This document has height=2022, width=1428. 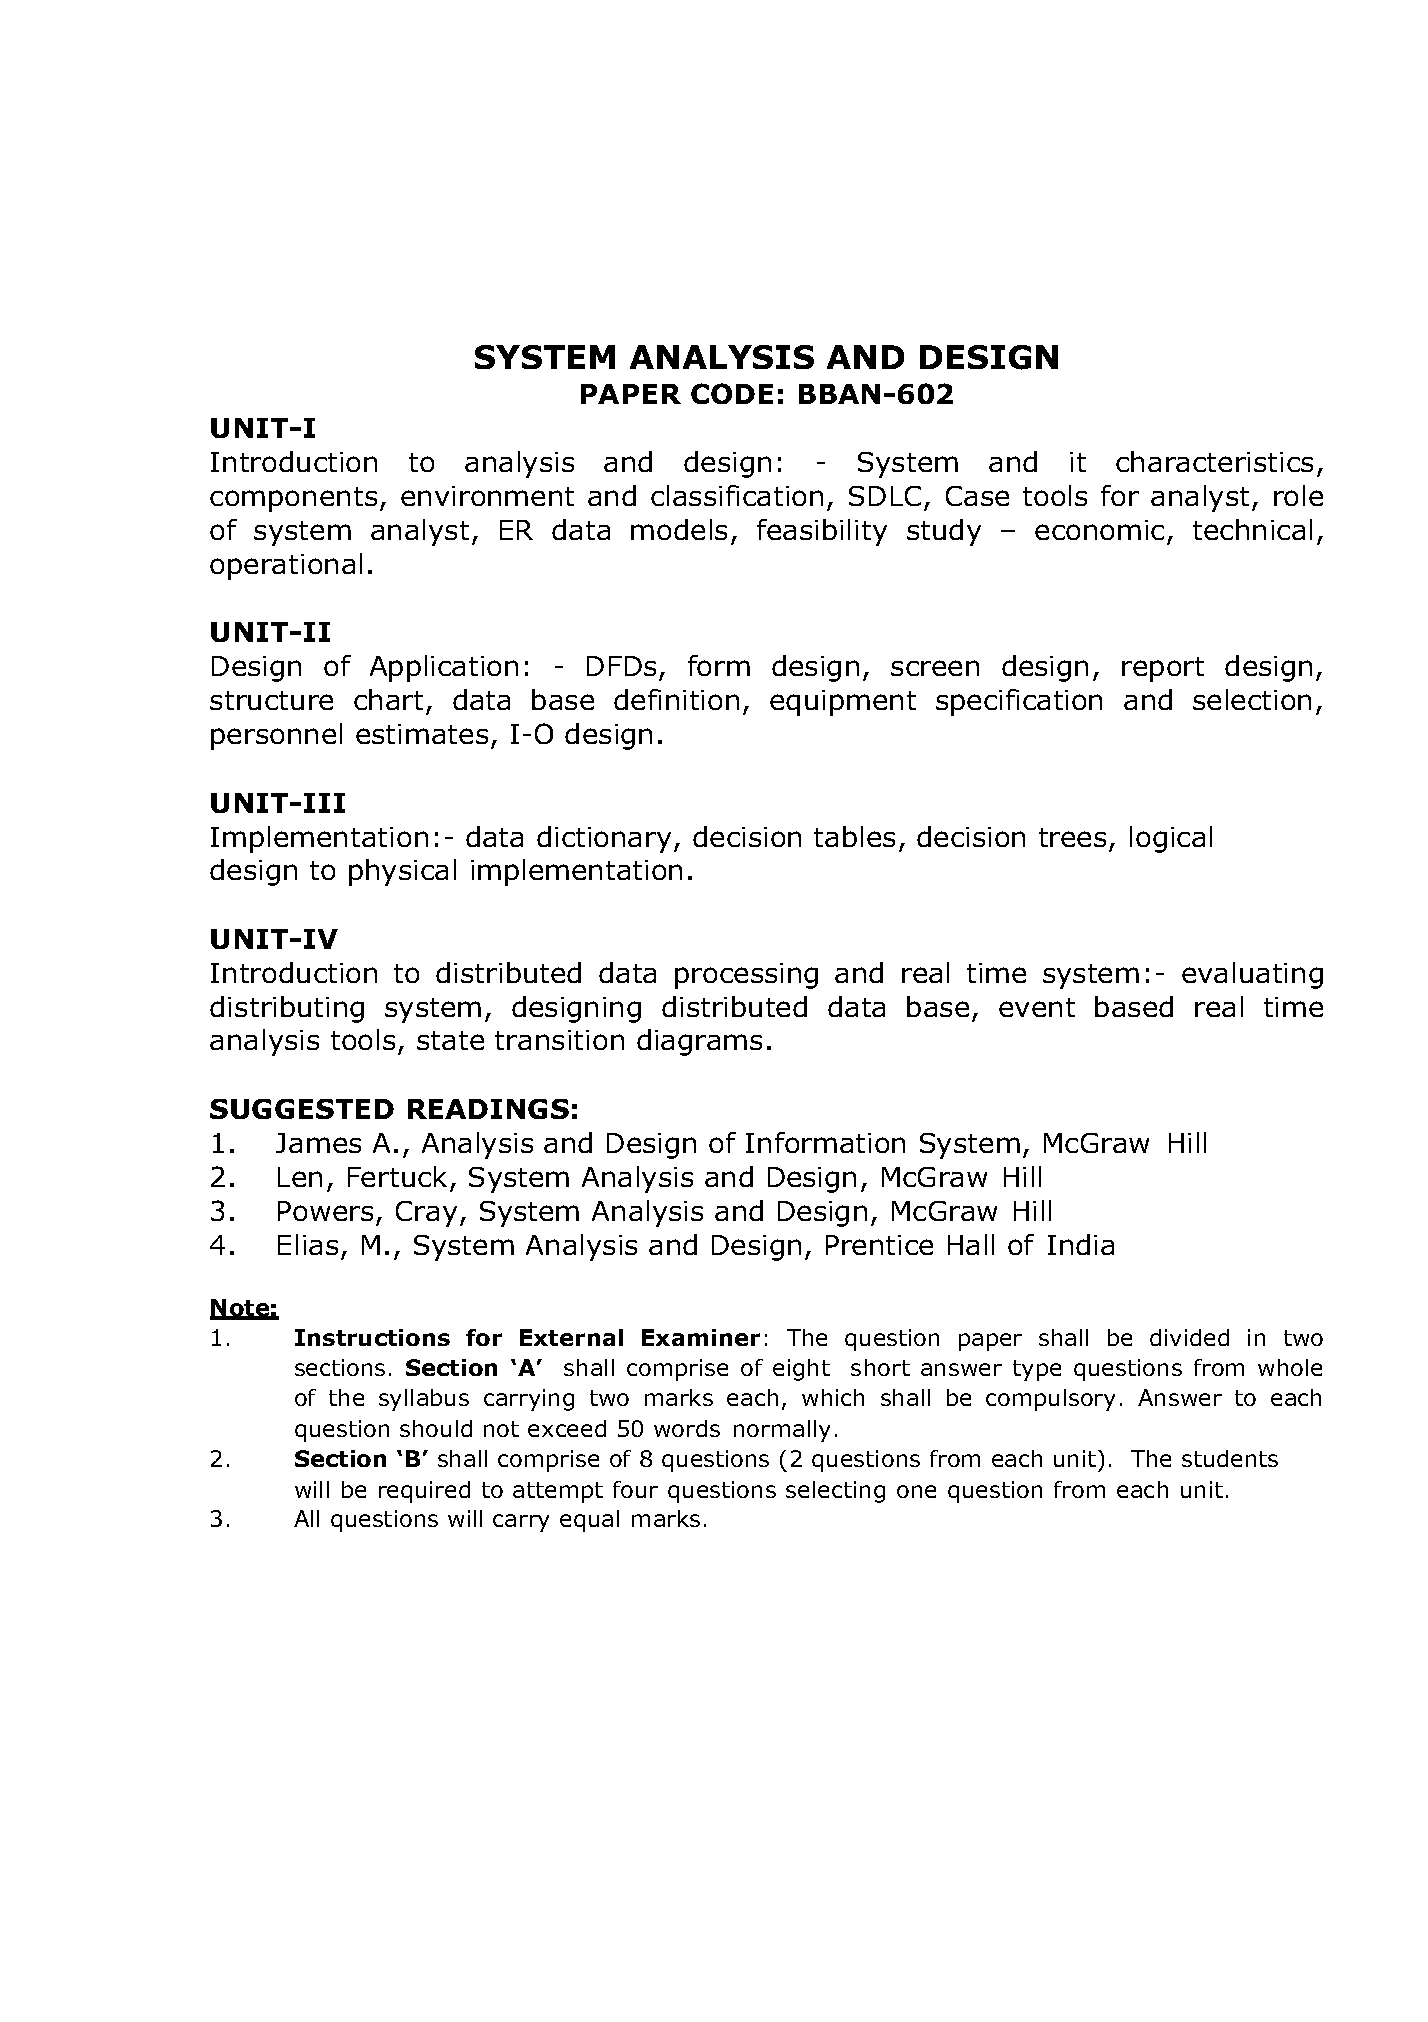 What do you see at coordinates (424, 1492) in the document?
I see `required` at bounding box center [424, 1492].
